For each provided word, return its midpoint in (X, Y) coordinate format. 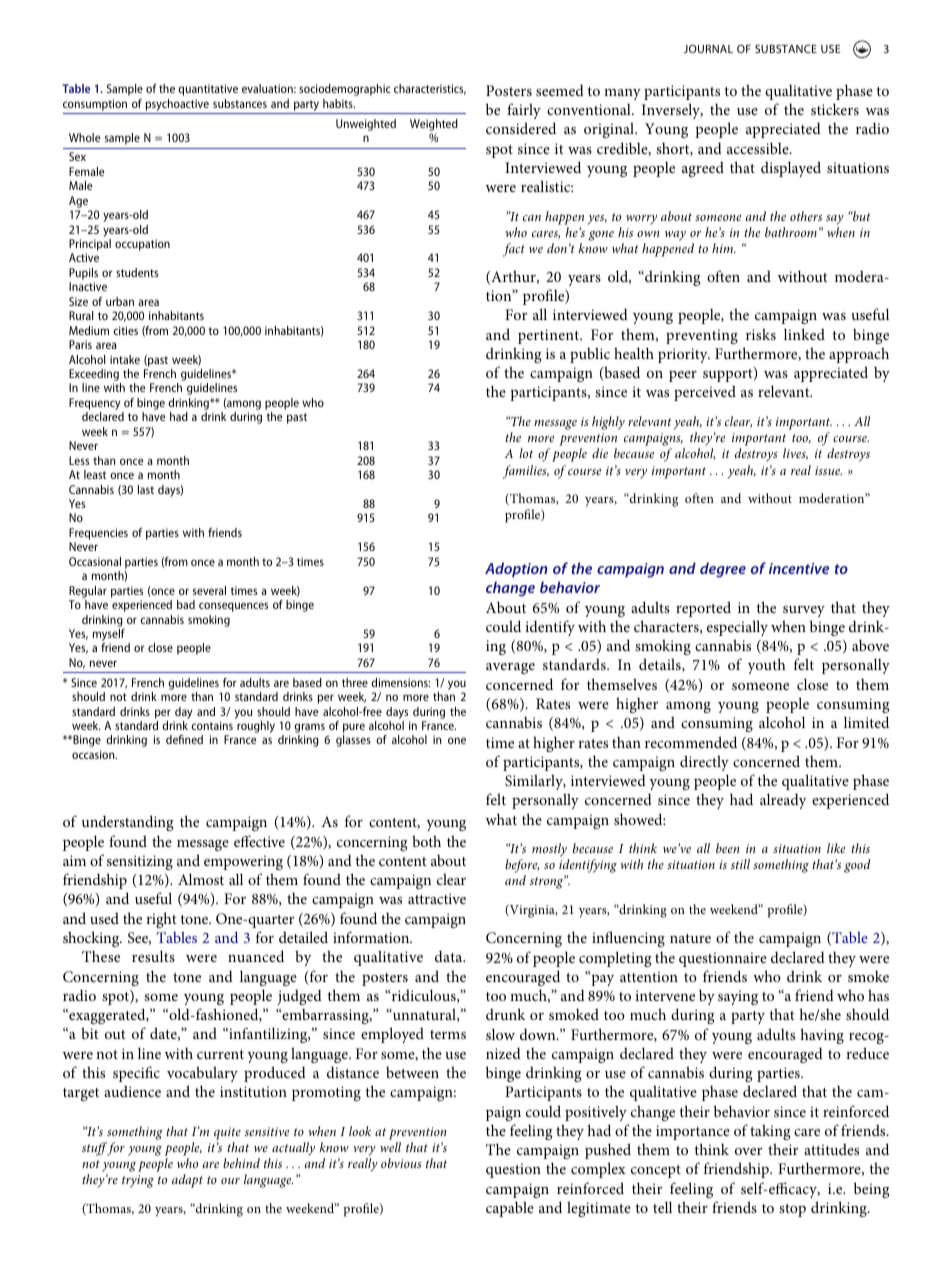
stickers (835, 109)
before (522, 867)
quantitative (208, 90)
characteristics (430, 89)
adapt (187, 1181)
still (740, 864)
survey (804, 611)
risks (761, 334)
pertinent (550, 336)
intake (125, 359)
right (161, 920)
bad (186, 604)
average (510, 668)
